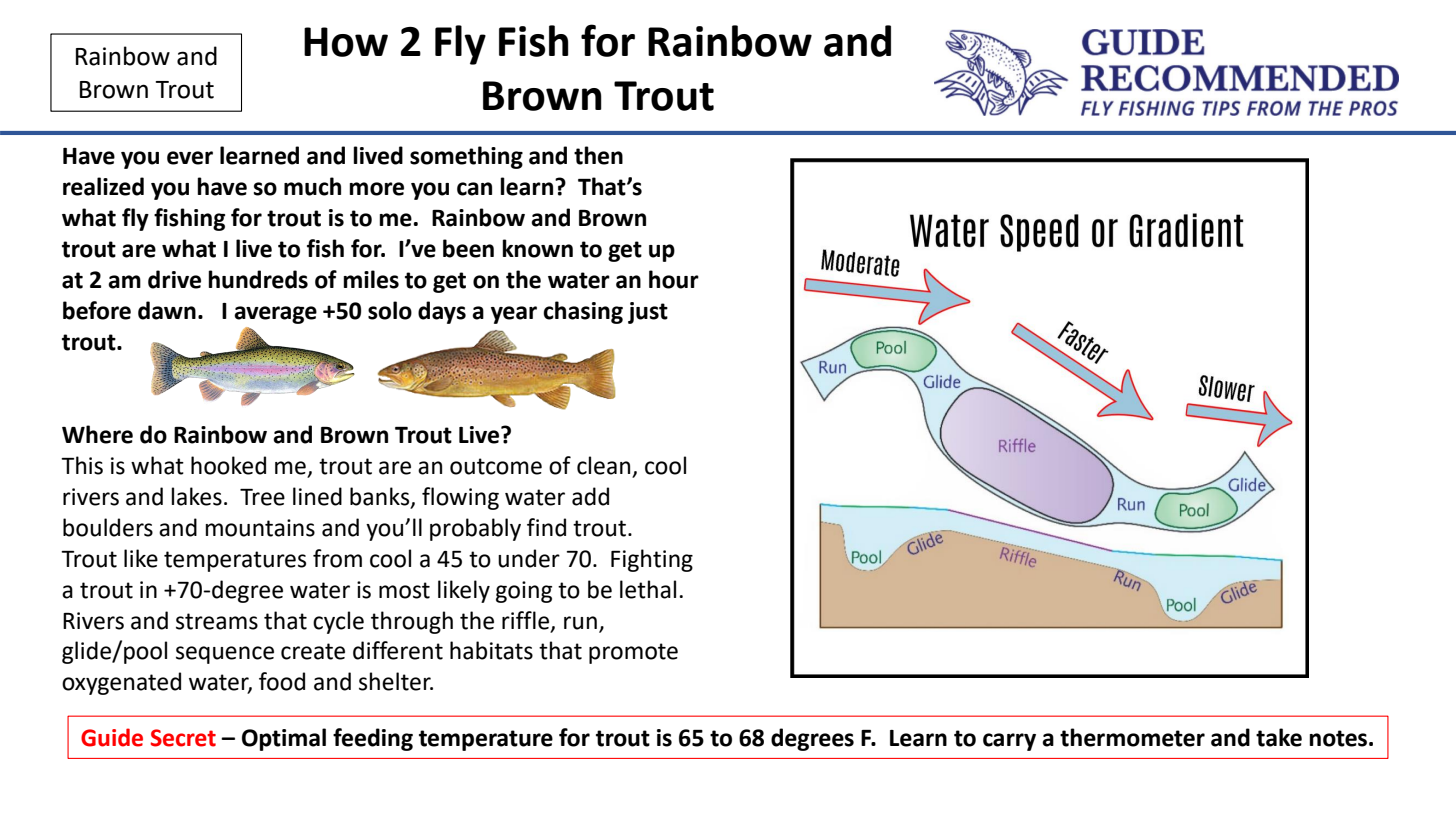 This screenshot has height=819, width=1456. What do you see at coordinates (346, 42) in the screenshot?
I see `How` at bounding box center [346, 42].
